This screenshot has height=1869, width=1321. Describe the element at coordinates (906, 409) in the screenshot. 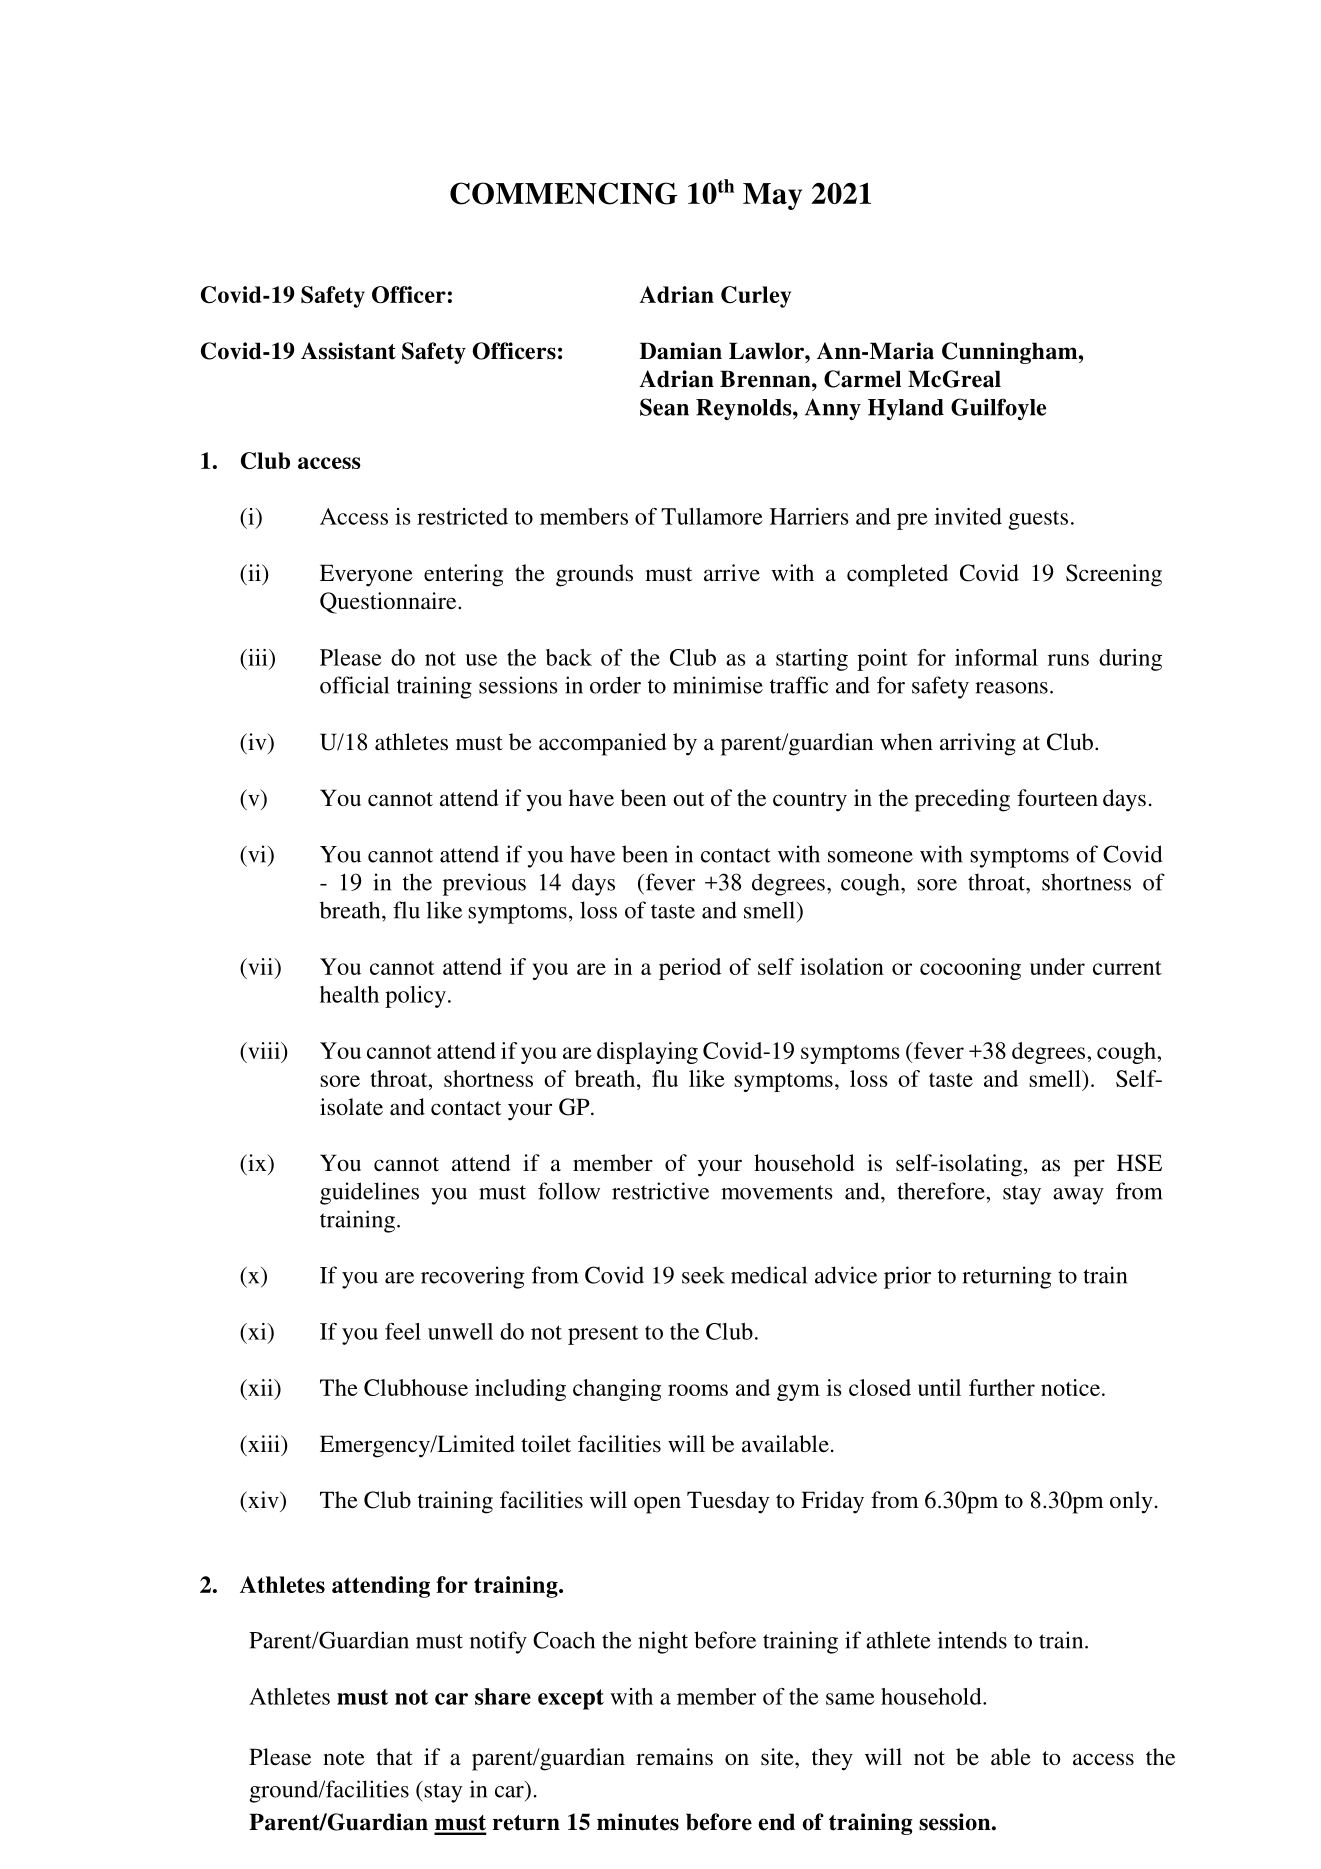

I see `Hyland` at that location.
